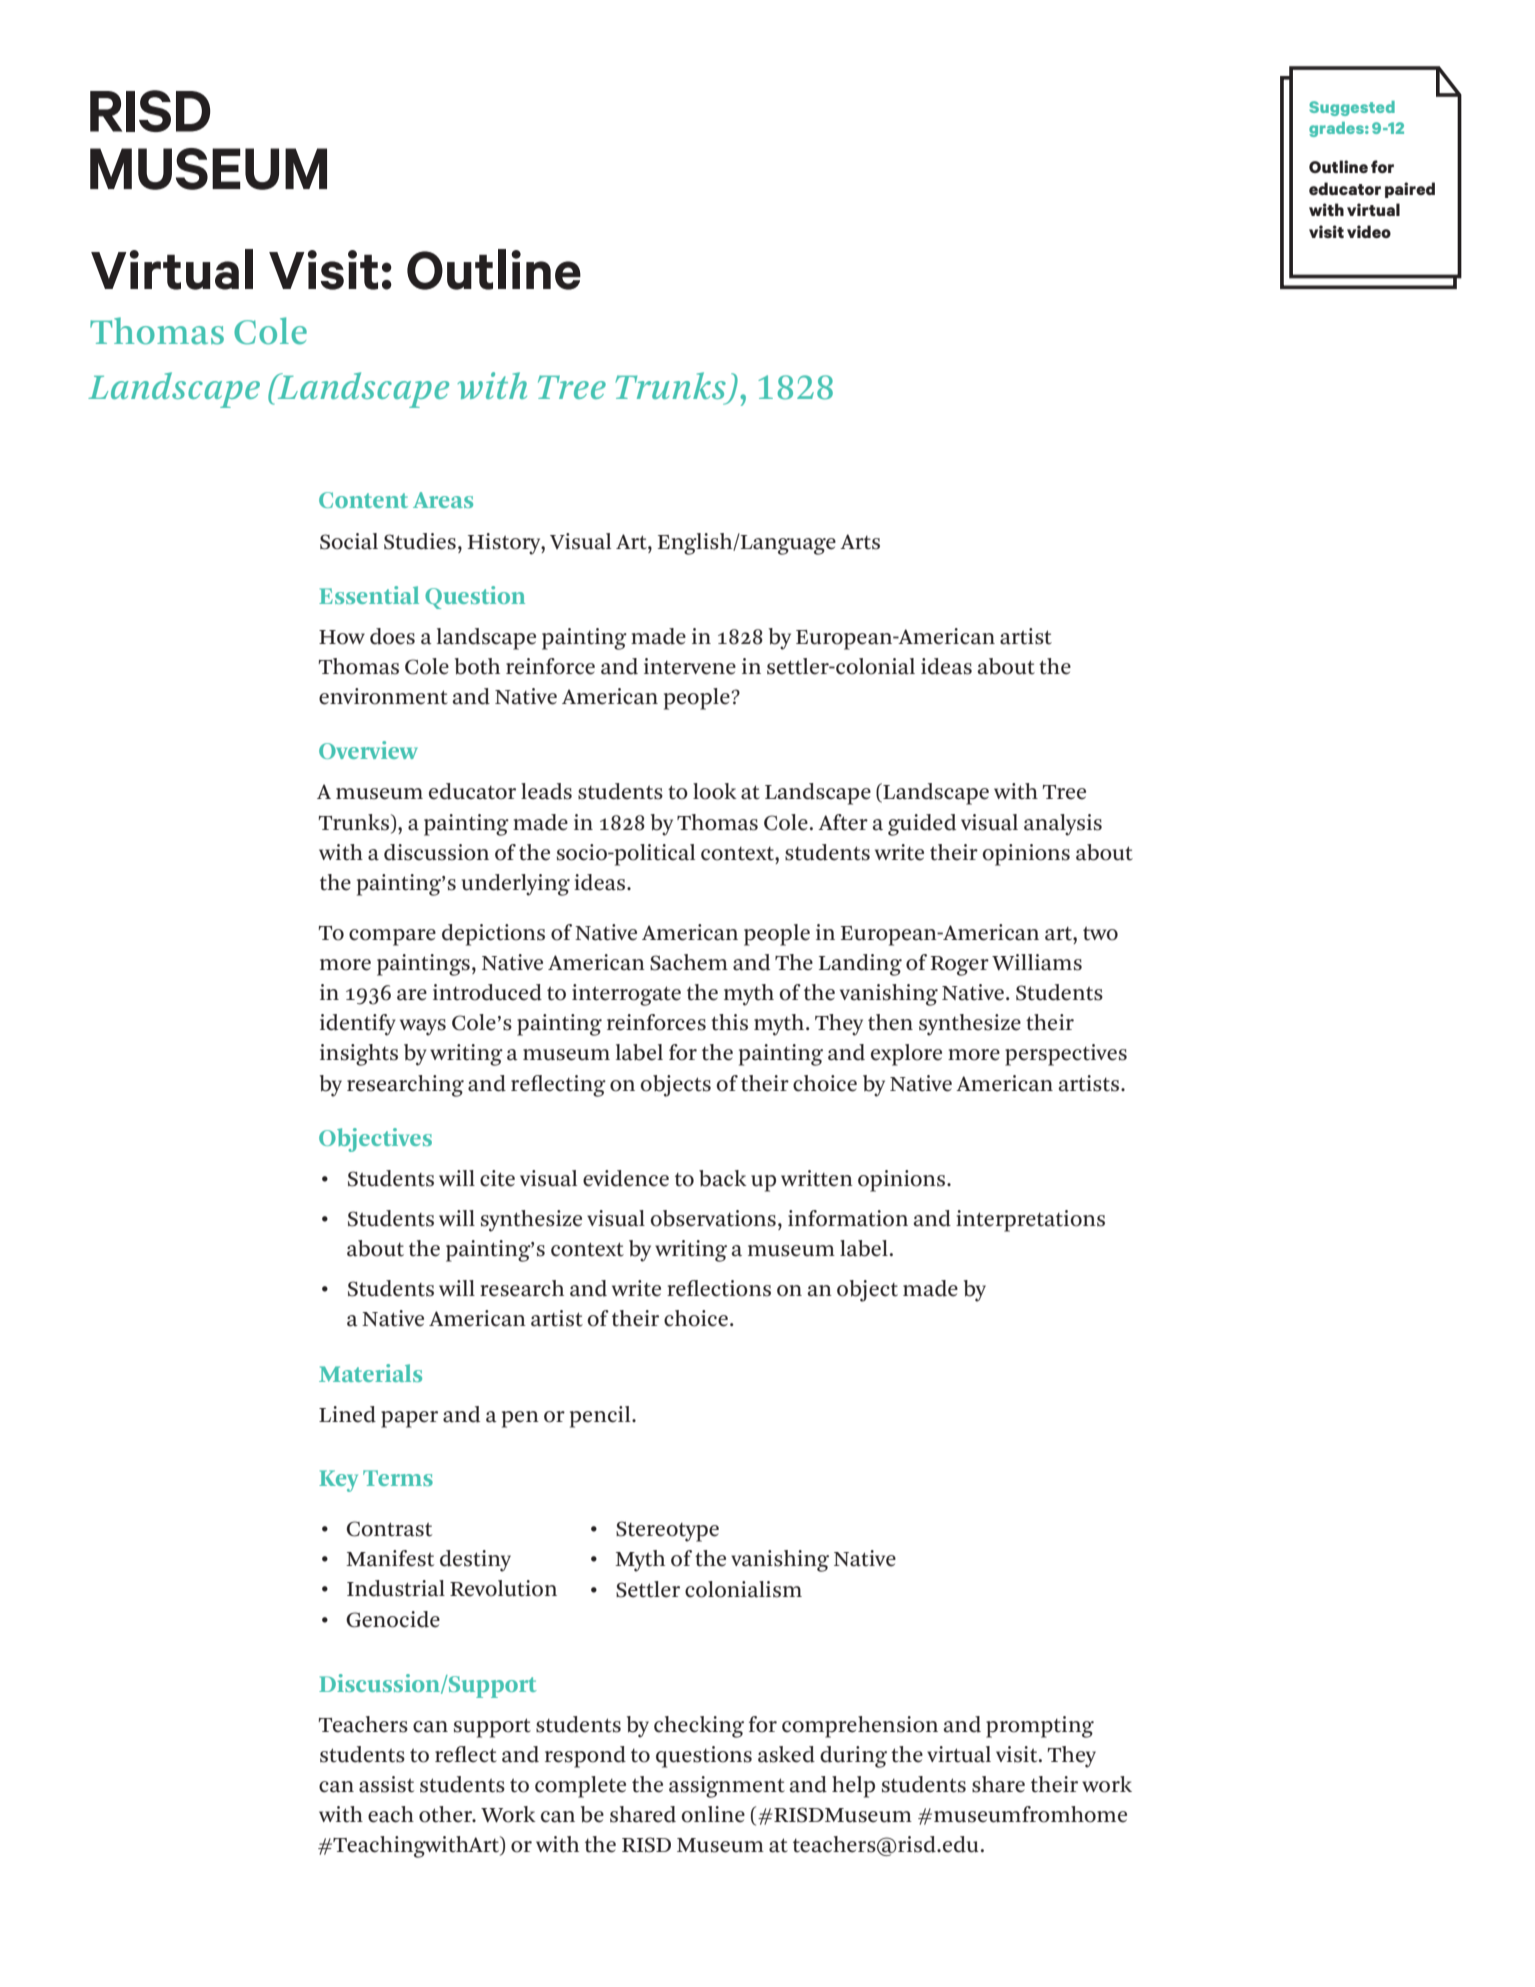  What do you see at coordinates (906, 1055) in the page?
I see `explore` at bounding box center [906, 1055].
